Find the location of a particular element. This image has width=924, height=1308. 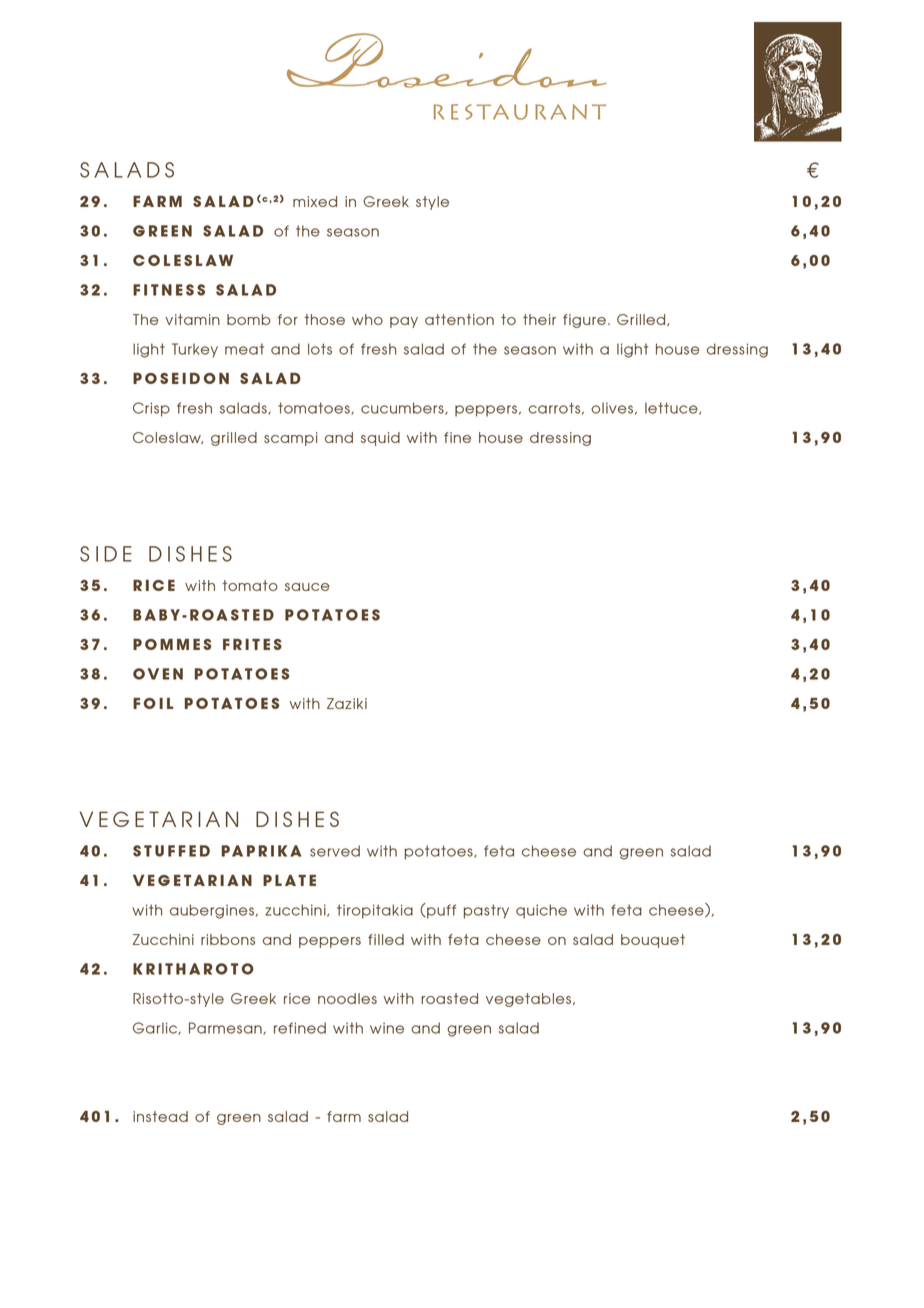

served is located at coordinates (335, 851).
